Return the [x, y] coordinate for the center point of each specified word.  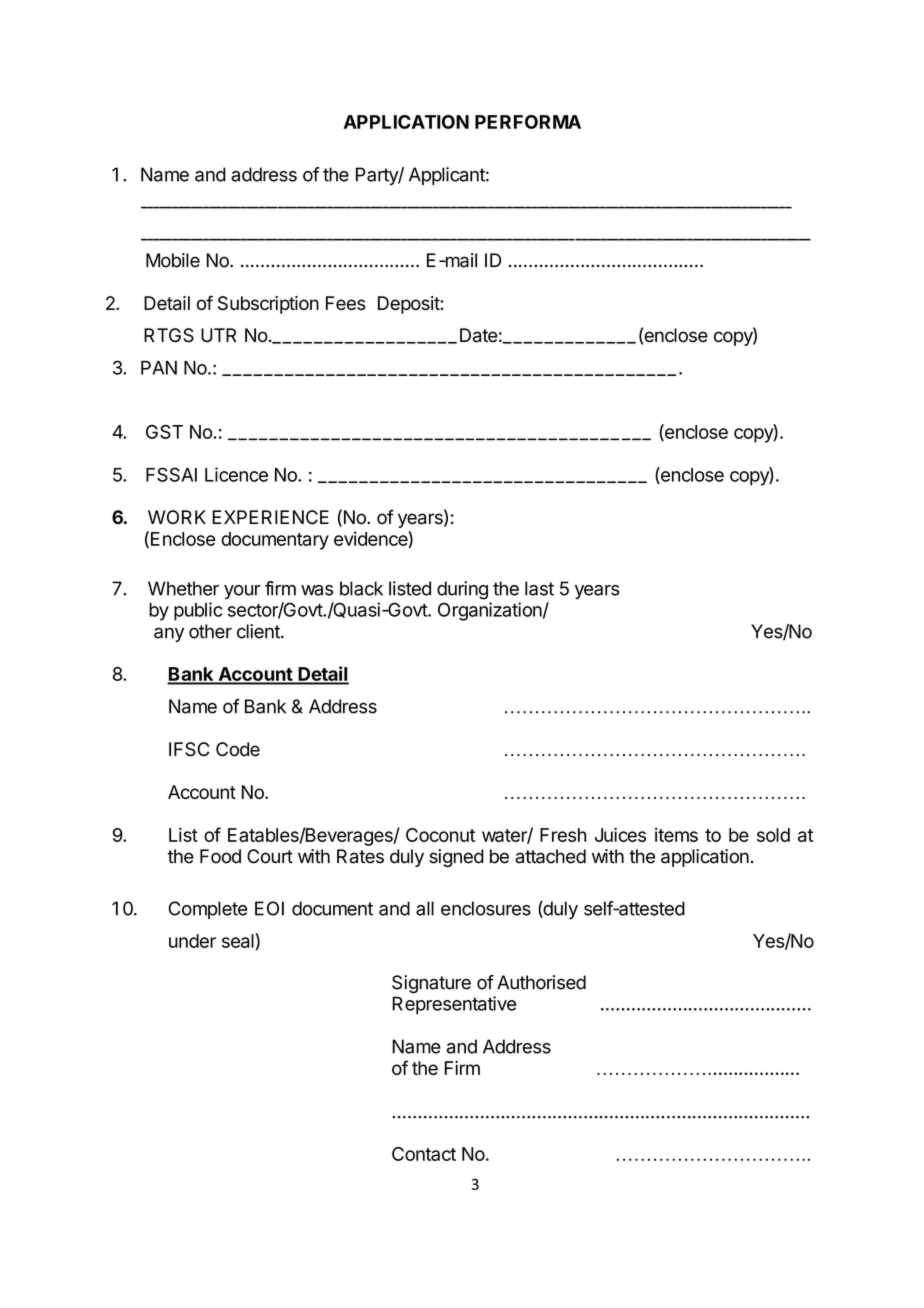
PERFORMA [528, 122]
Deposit [409, 305]
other [210, 631]
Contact [424, 1154]
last [539, 588]
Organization [490, 611]
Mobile [173, 260]
